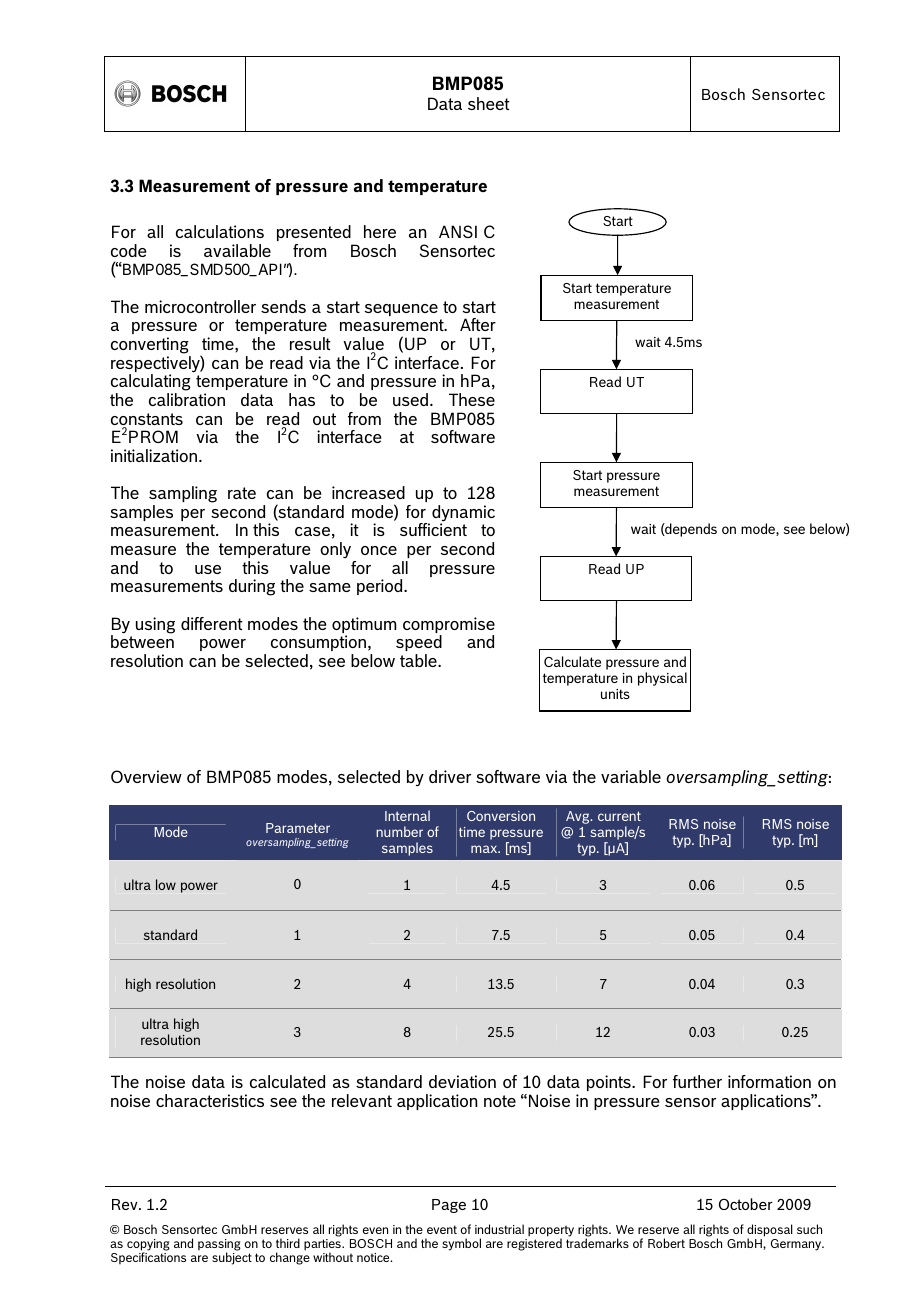 This screenshot has height=1308, width=924. What do you see at coordinates (458, 231) in the screenshot?
I see `ANSI` at bounding box center [458, 231].
